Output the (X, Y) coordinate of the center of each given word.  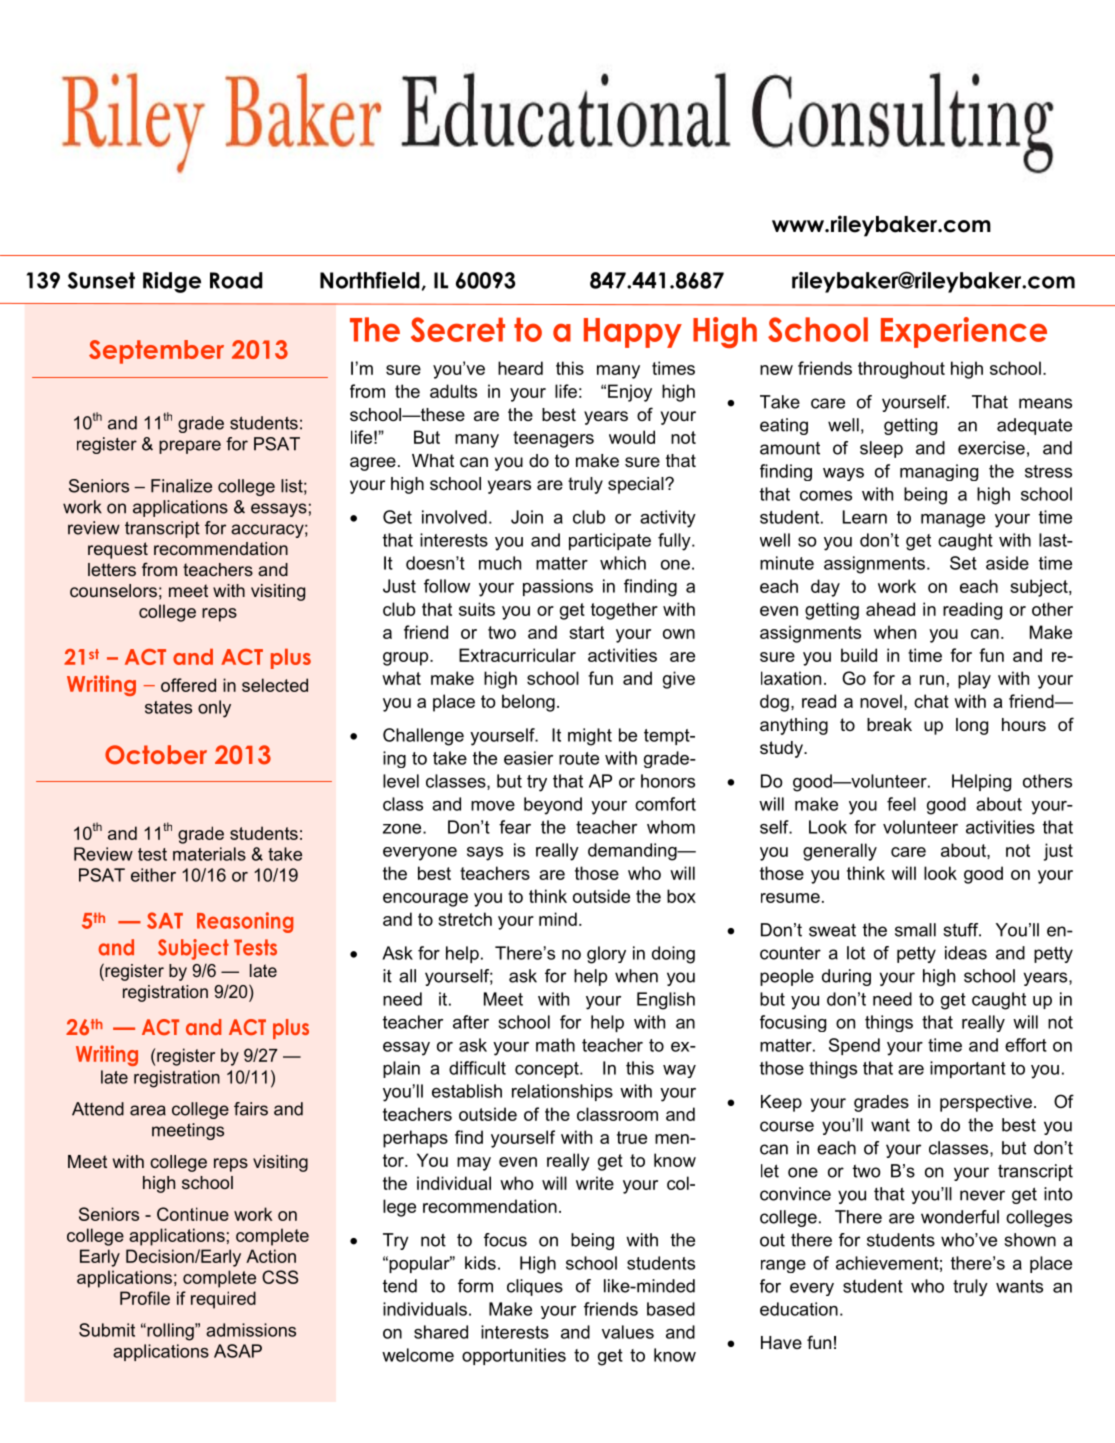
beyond (553, 806)
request (118, 550)
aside (1007, 563)
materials (209, 854)
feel (901, 804)
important (968, 1069)
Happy (633, 333)
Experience (964, 332)
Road (236, 280)
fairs (251, 1109)
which (623, 563)
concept (548, 1070)
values (628, 1332)
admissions (251, 1330)
